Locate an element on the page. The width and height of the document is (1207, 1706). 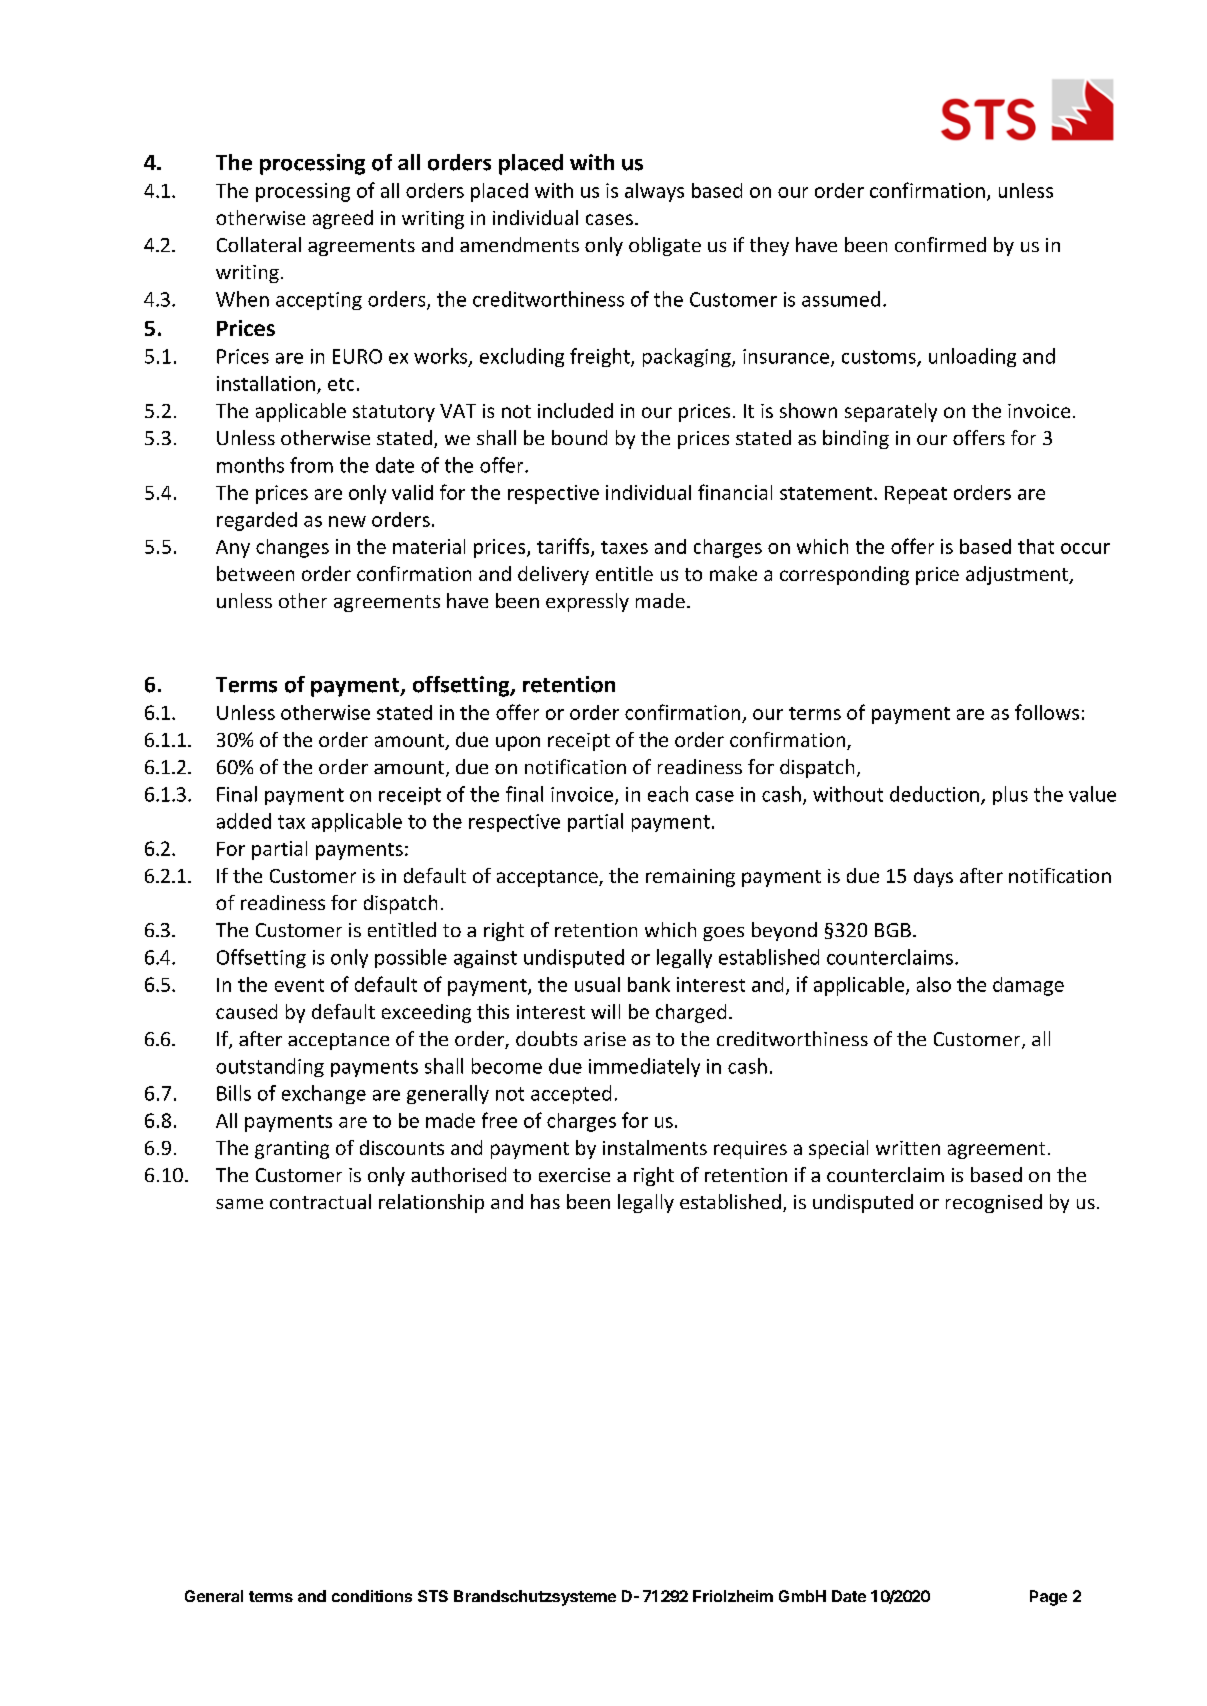
plus is located at coordinates (1010, 795).
